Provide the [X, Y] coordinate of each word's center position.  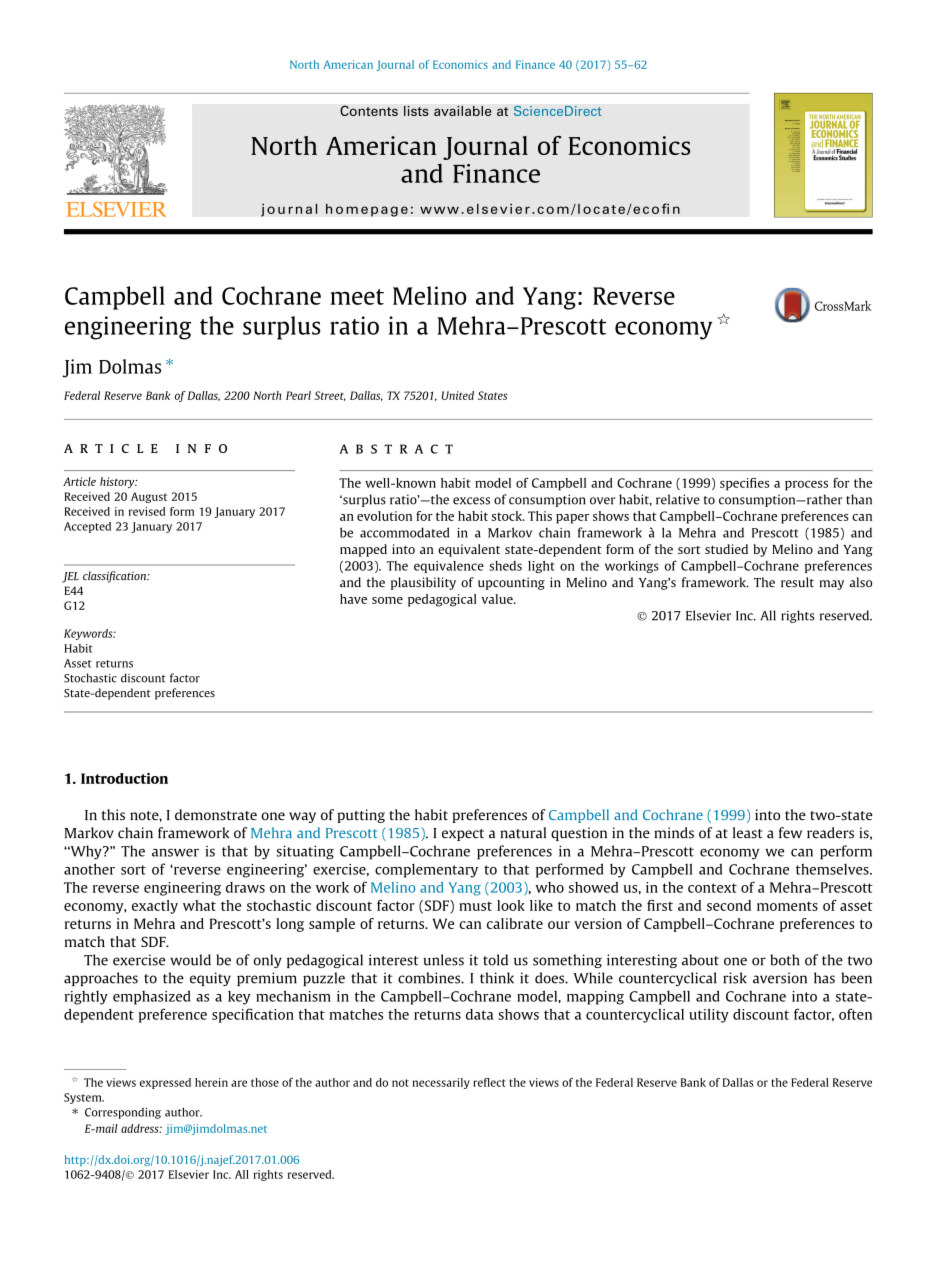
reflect [489, 1082]
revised [147, 511]
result [797, 582]
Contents [369, 110]
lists [416, 111]
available [463, 111]
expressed [165, 1083]
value [498, 599]
